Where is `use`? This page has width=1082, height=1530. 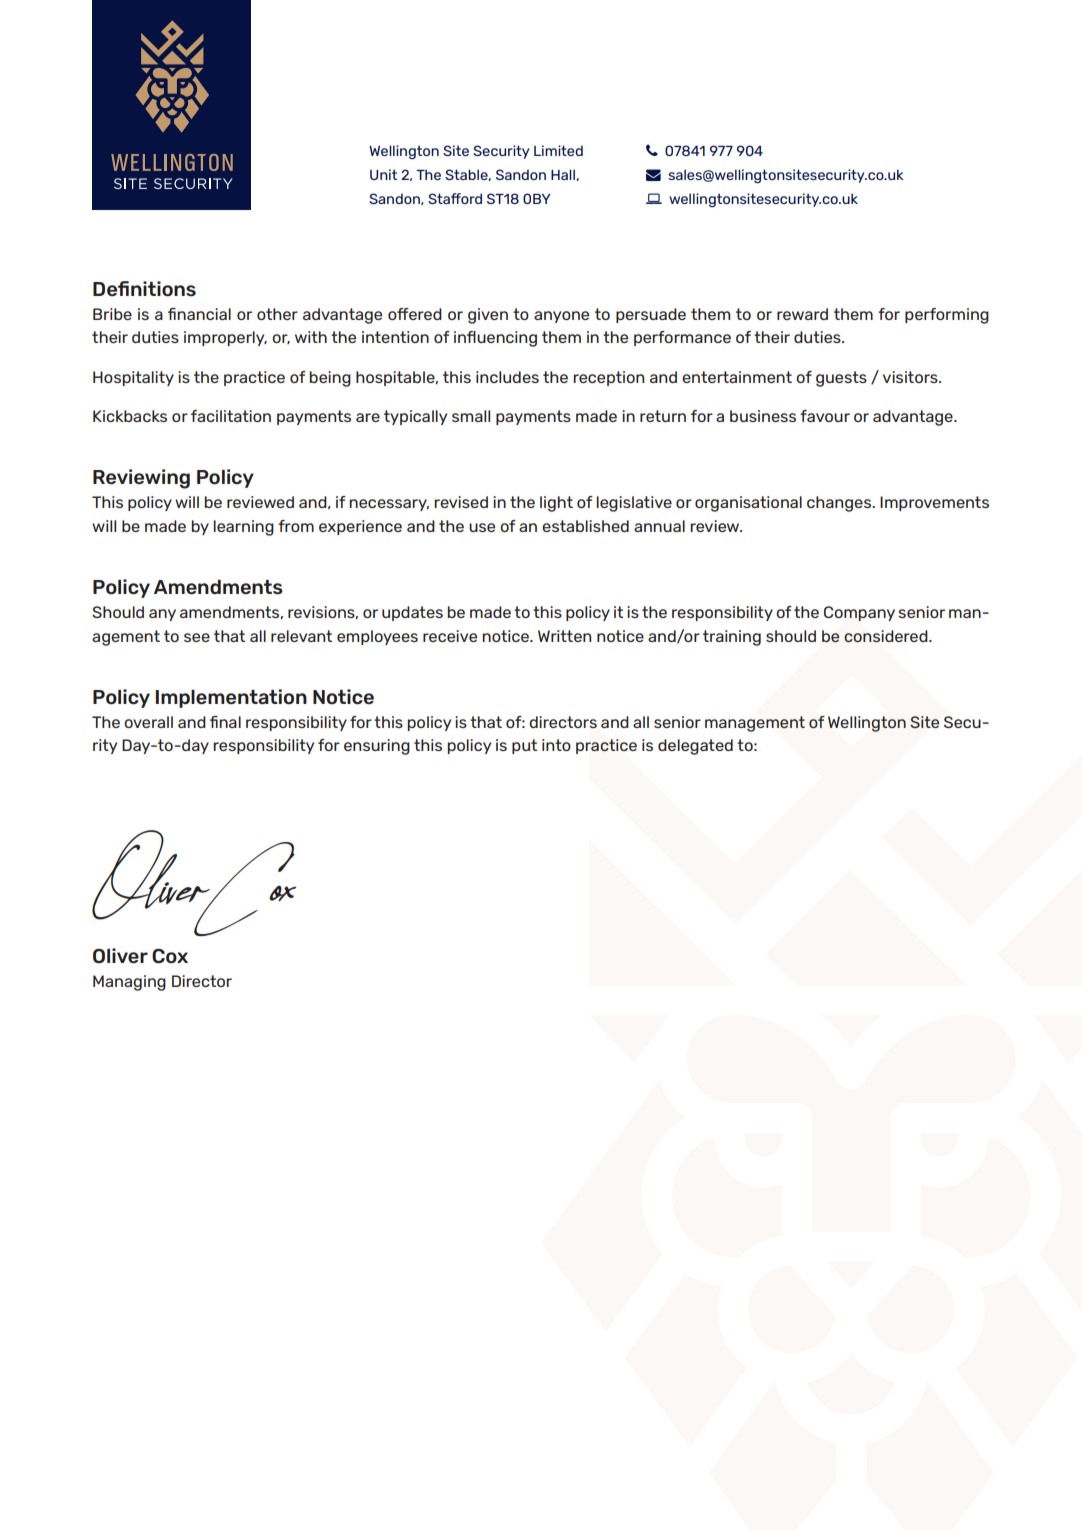
use is located at coordinates (482, 527).
